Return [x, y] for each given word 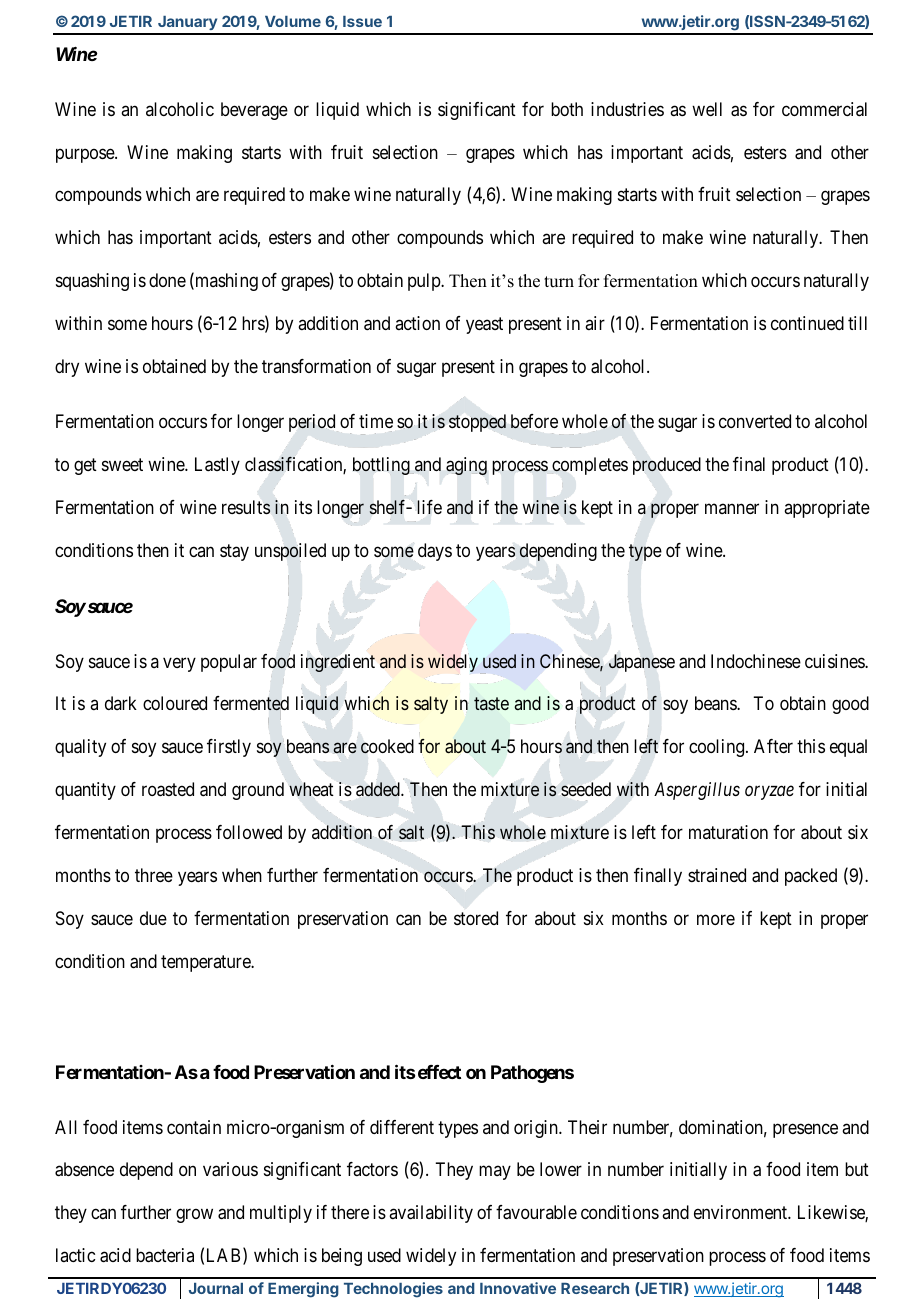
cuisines [835, 661]
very [179, 664]
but [857, 1169]
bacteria [165, 1255]
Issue [362, 21]
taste [491, 704]
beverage [254, 111]
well [707, 109]
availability [431, 1214]
